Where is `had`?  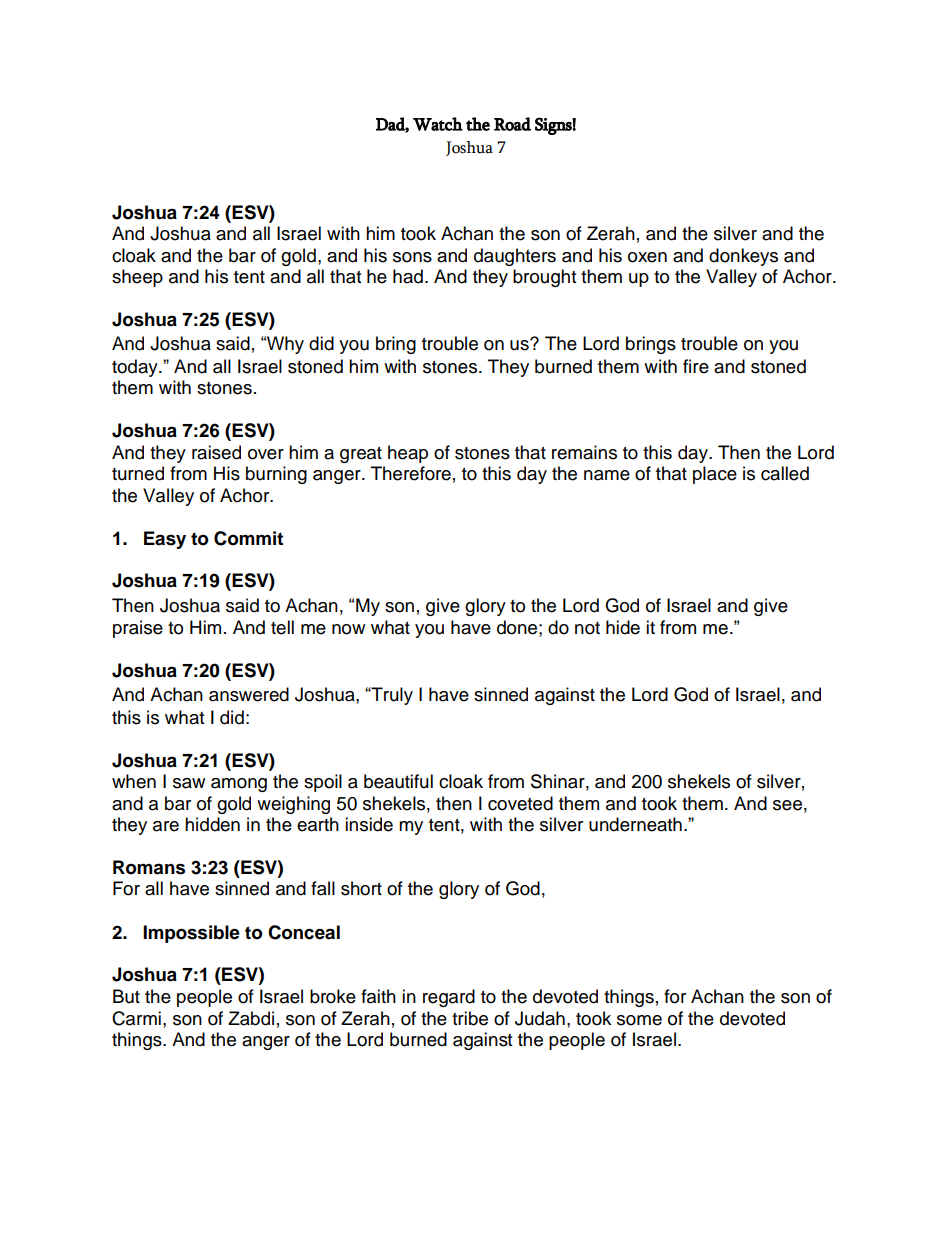
had is located at coordinates (408, 276).
